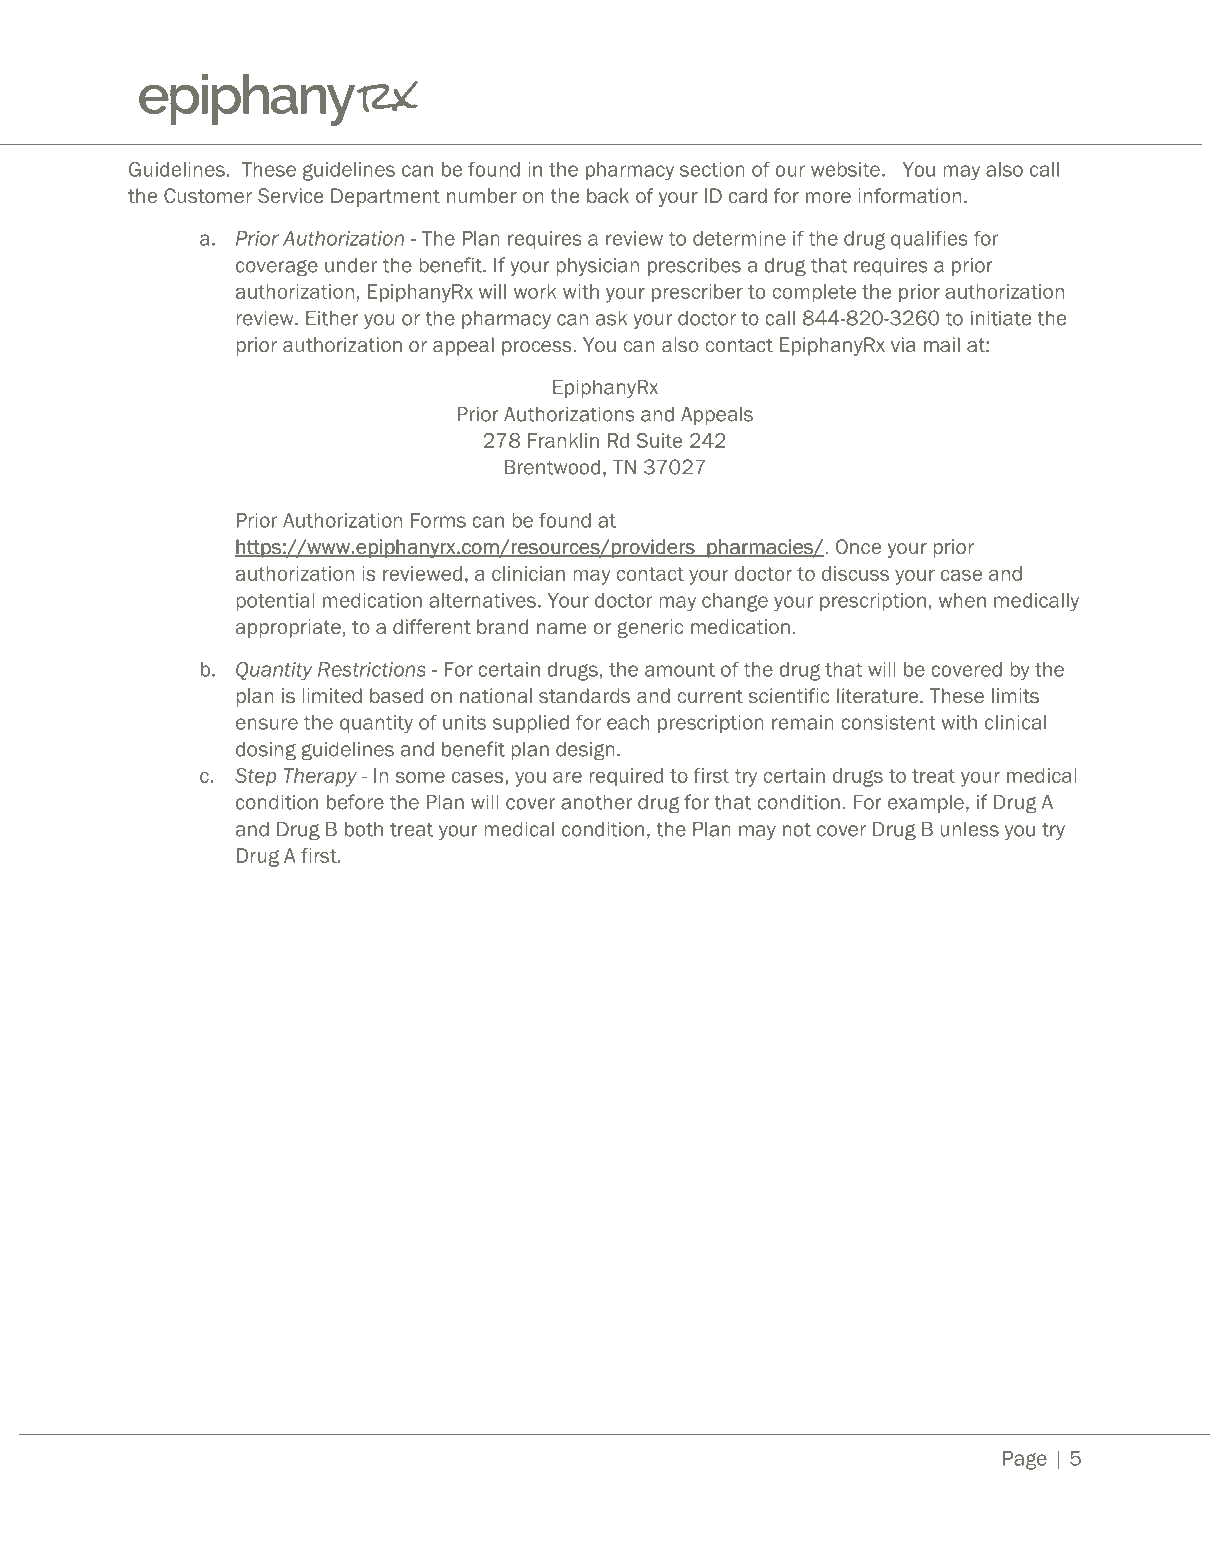  I want to click on back, so click(608, 195).
